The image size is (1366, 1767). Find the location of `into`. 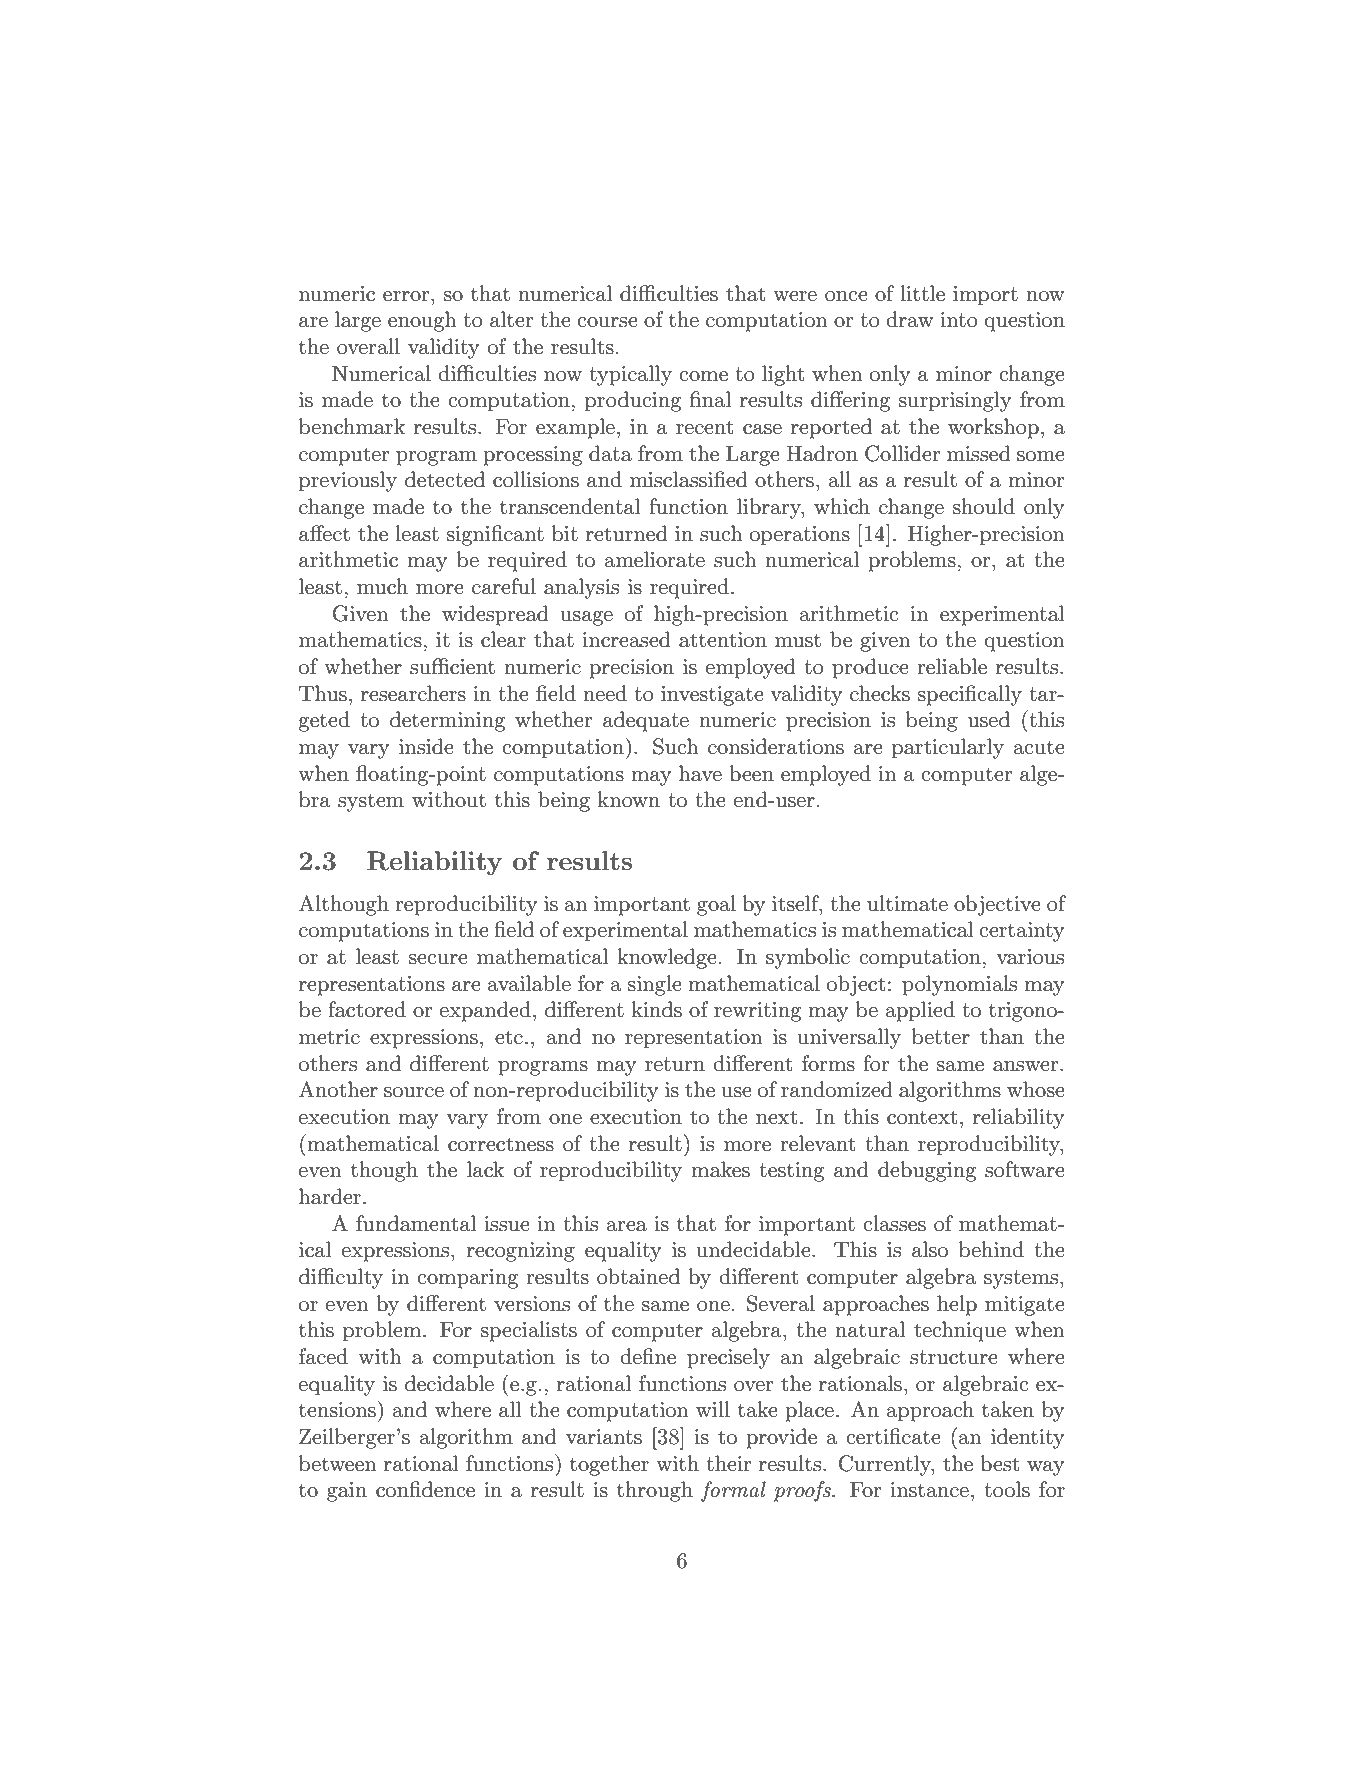

into is located at coordinates (959, 320).
